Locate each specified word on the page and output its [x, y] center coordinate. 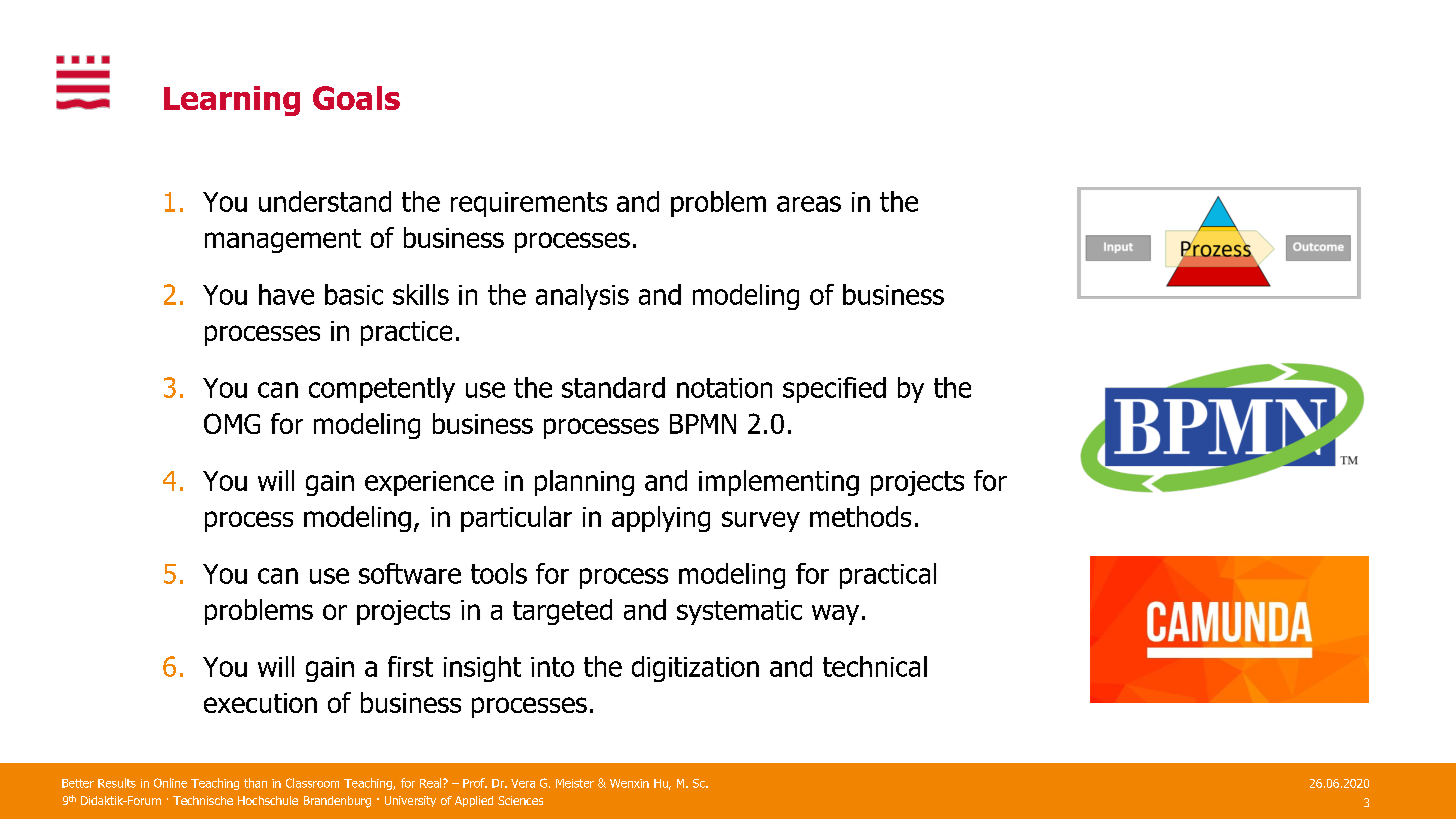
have [286, 294]
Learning [232, 101]
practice [406, 333]
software [410, 573]
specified [834, 390]
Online [170, 783]
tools [499, 573]
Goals [356, 98]
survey [761, 521]
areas [809, 204]
